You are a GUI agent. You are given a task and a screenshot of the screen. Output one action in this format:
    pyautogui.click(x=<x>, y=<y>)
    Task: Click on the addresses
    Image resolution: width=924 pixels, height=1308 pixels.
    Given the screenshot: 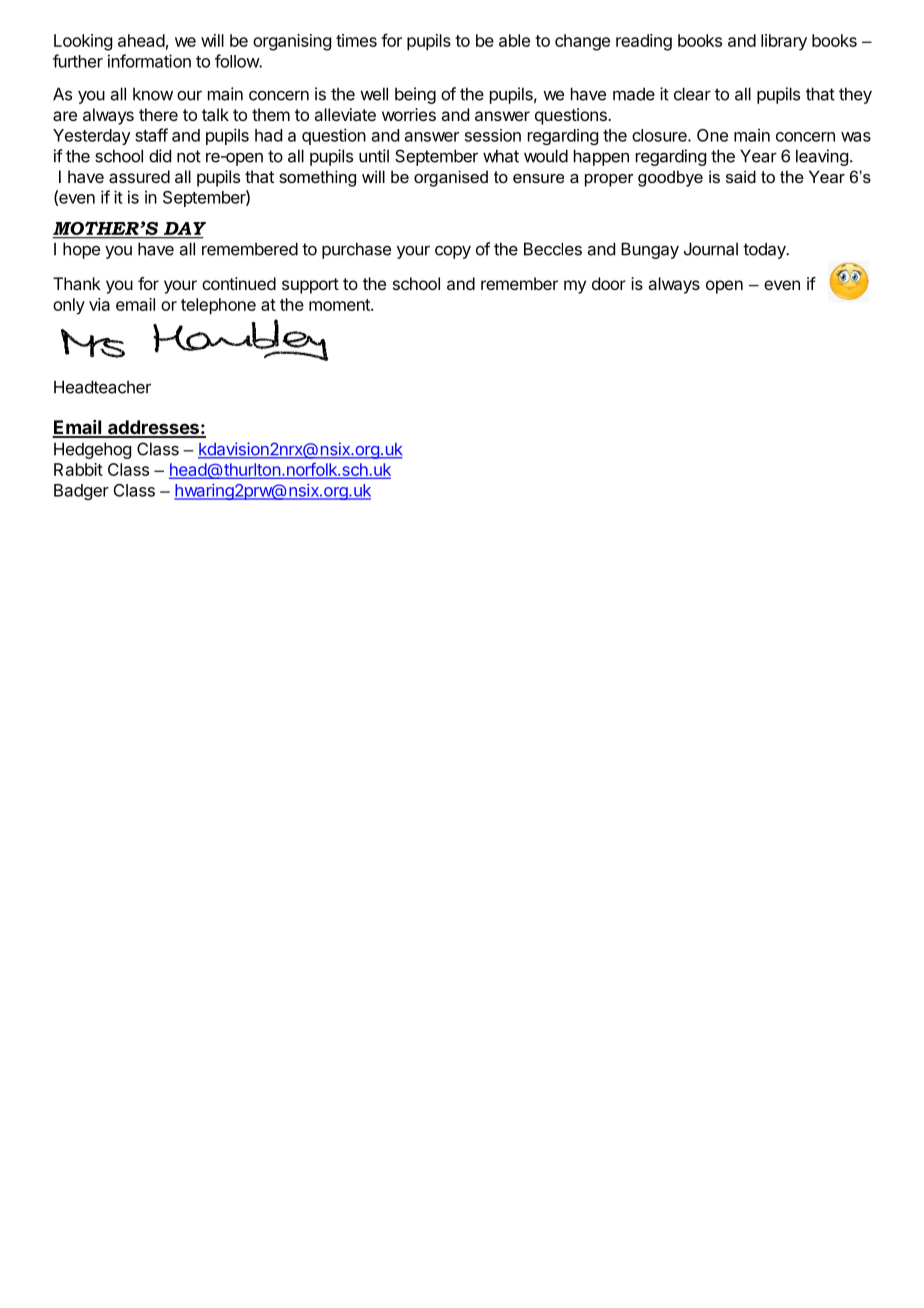 What is the action you would take?
    pyautogui.click(x=153, y=428)
